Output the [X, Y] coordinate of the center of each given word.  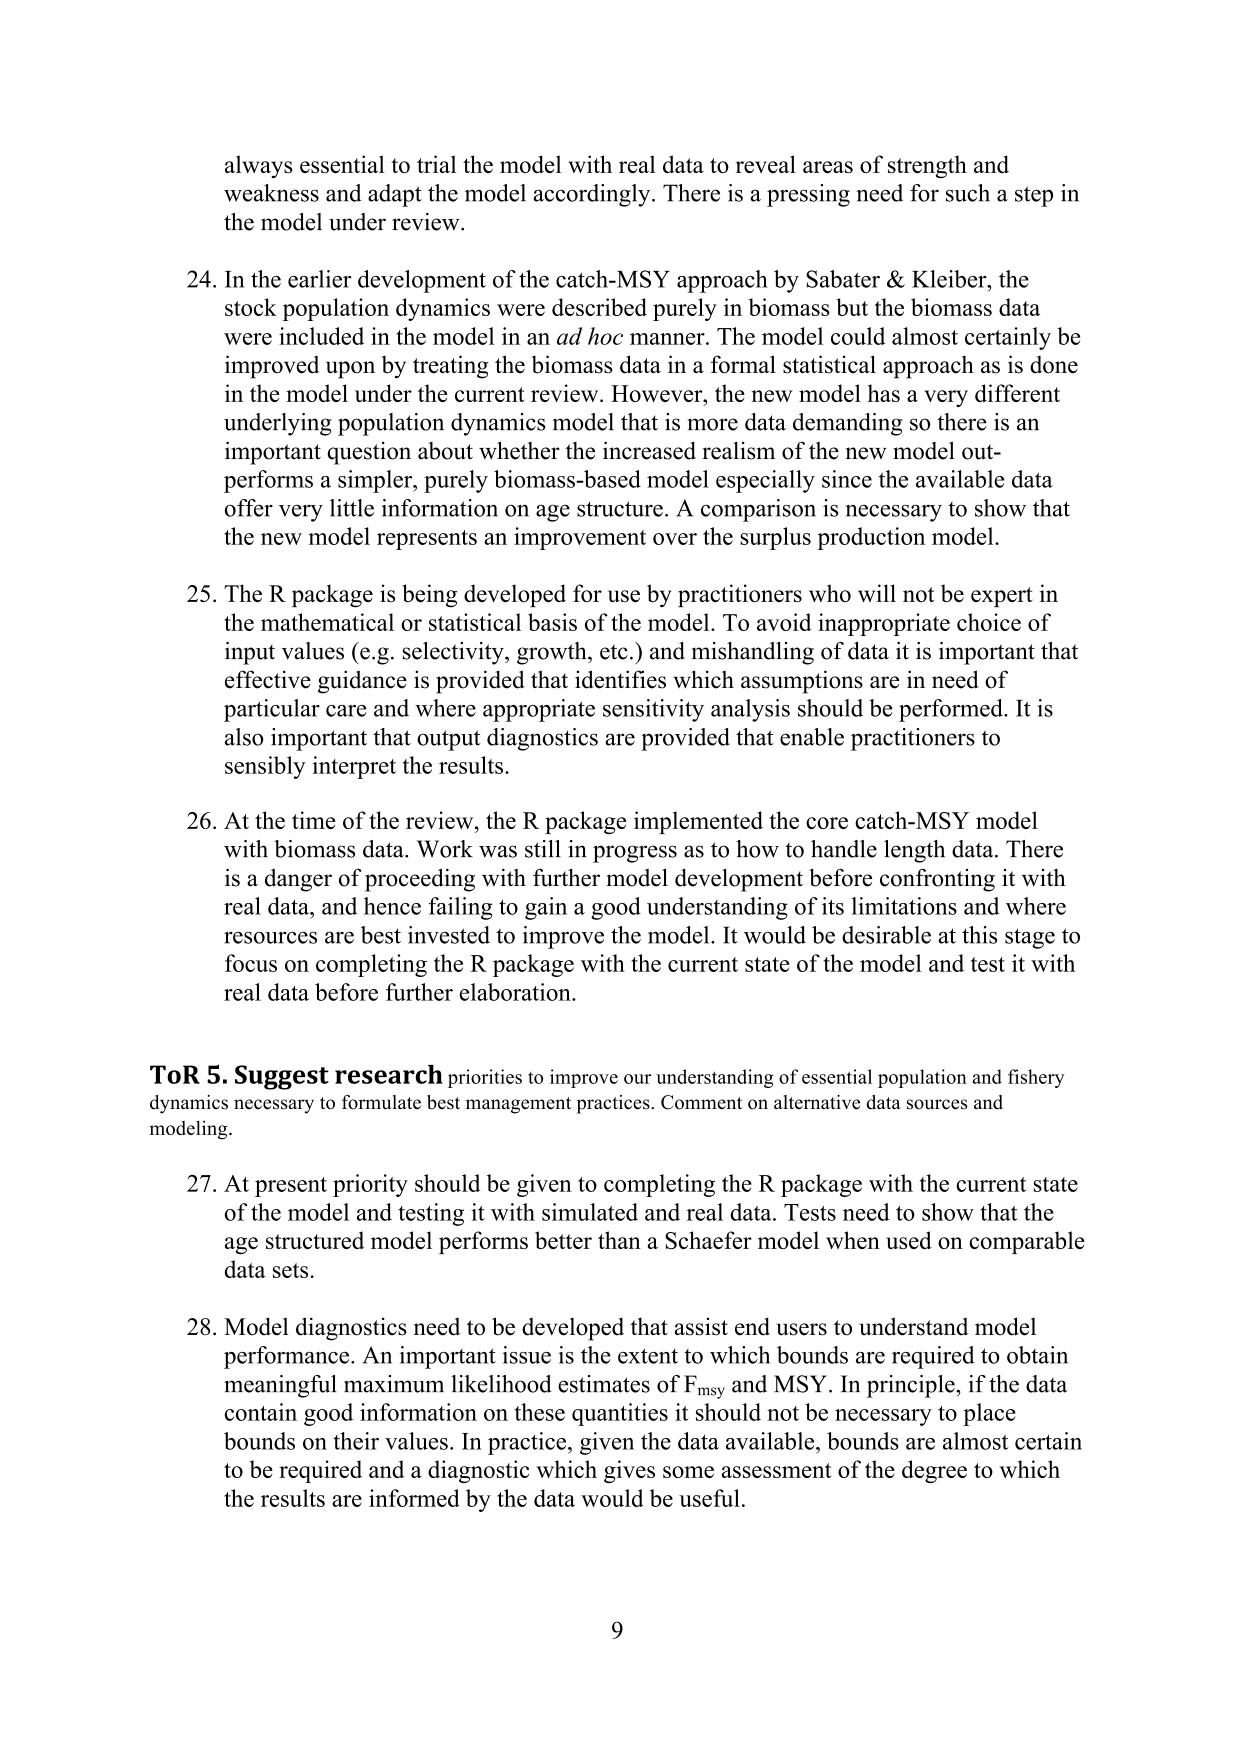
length [914, 851]
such [968, 193]
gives [629, 1471]
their [356, 1441]
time [314, 820]
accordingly [593, 195]
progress [635, 854]
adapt [395, 195]
